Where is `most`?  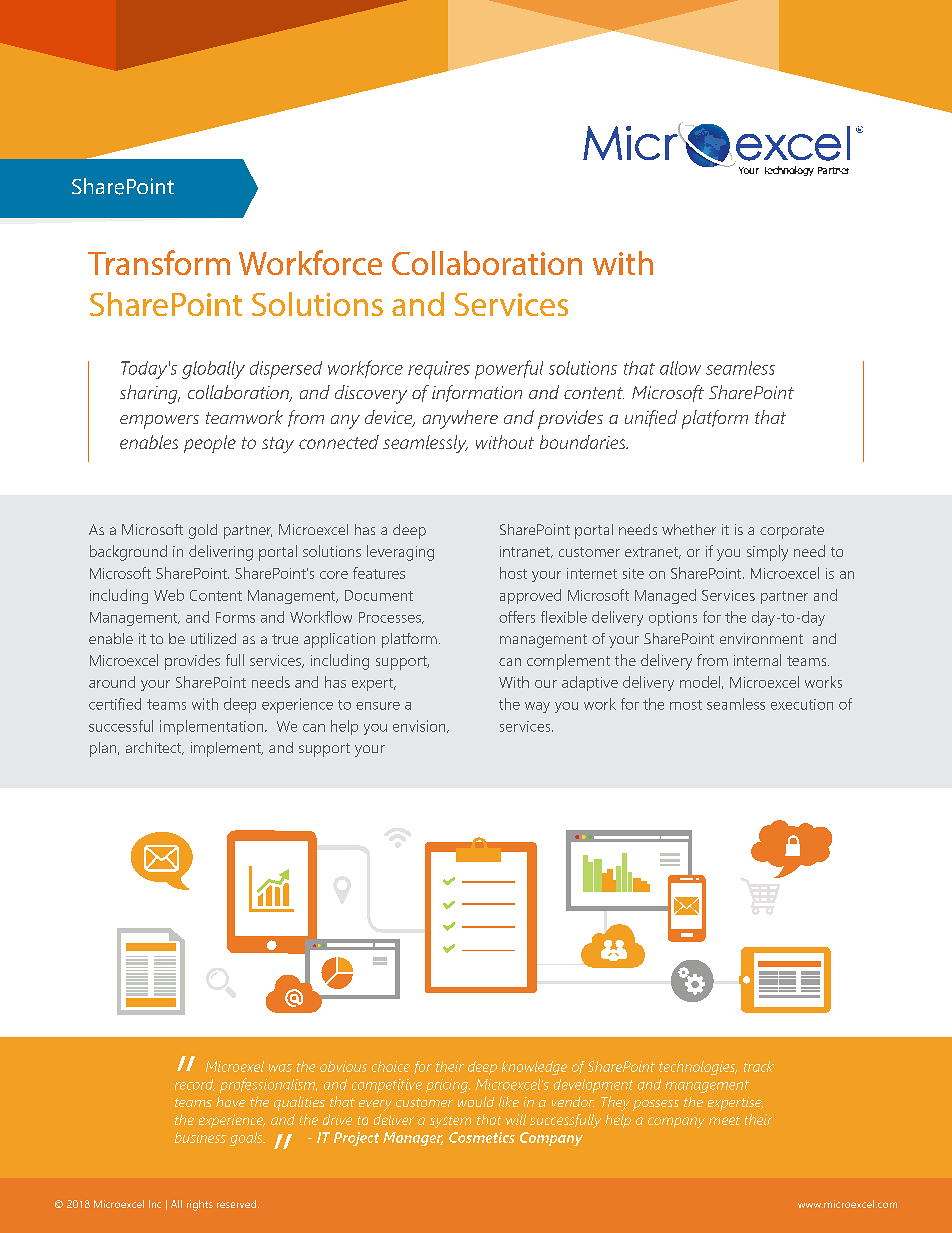 most is located at coordinates (686, 705).
